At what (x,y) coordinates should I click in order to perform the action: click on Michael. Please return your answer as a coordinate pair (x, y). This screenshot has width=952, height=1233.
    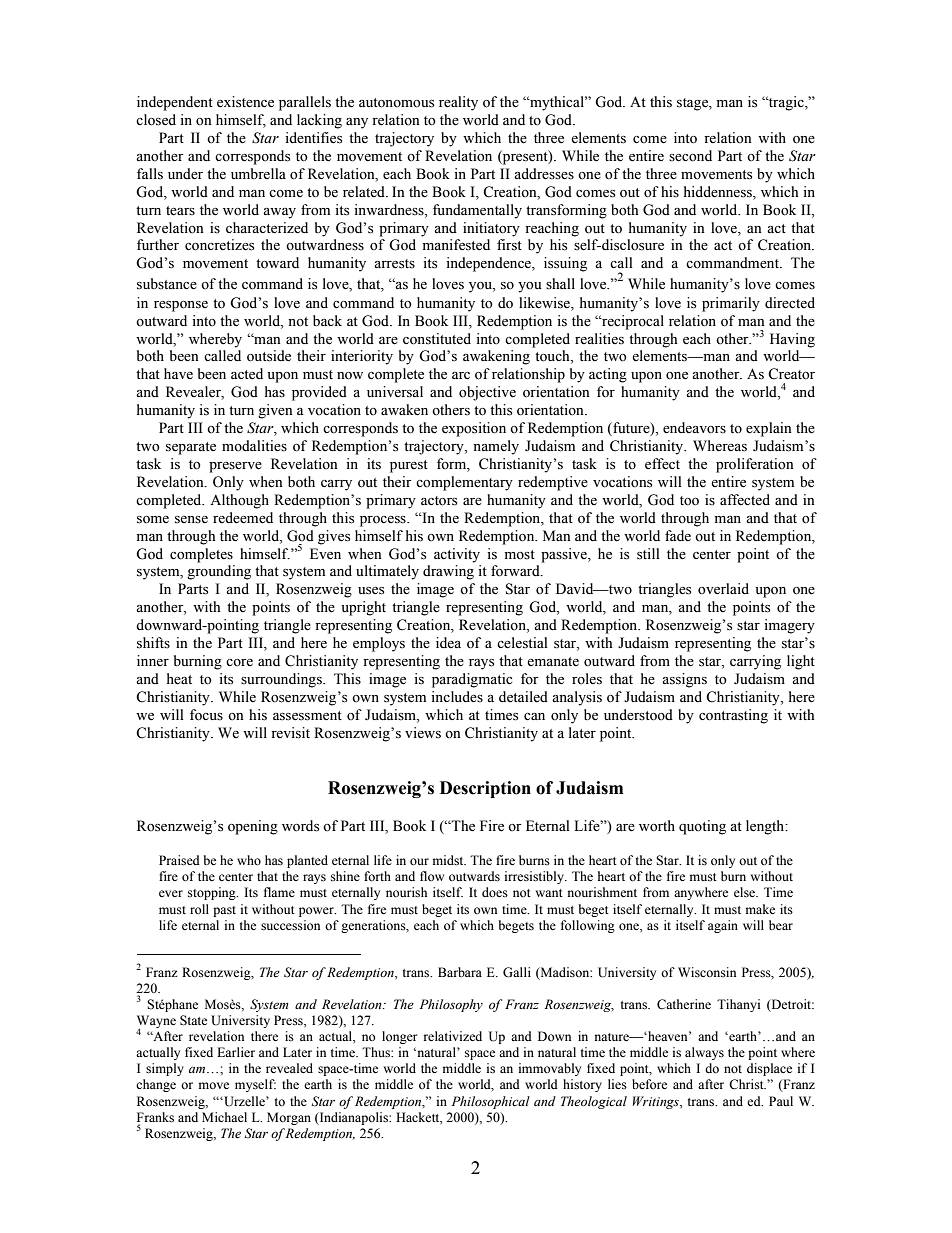
    Looking at the image, I should click on (224, 1117).
